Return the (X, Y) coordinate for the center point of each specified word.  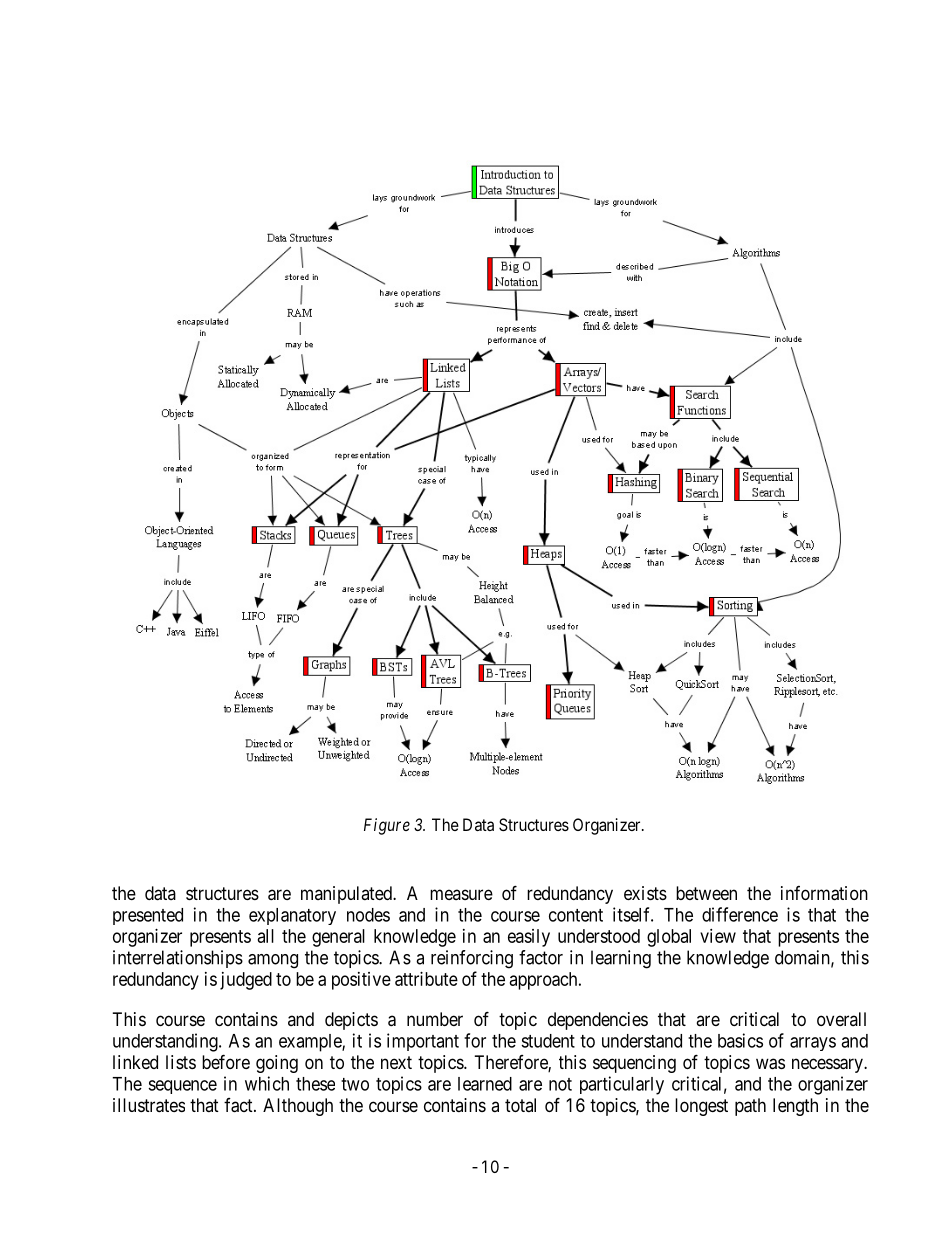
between (706, 893)
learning (621, 959)
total (520, 1105)
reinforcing (472, 959)
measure (461, 894)
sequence (182, 1087)
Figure (387, 826)
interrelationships (178, 959)
